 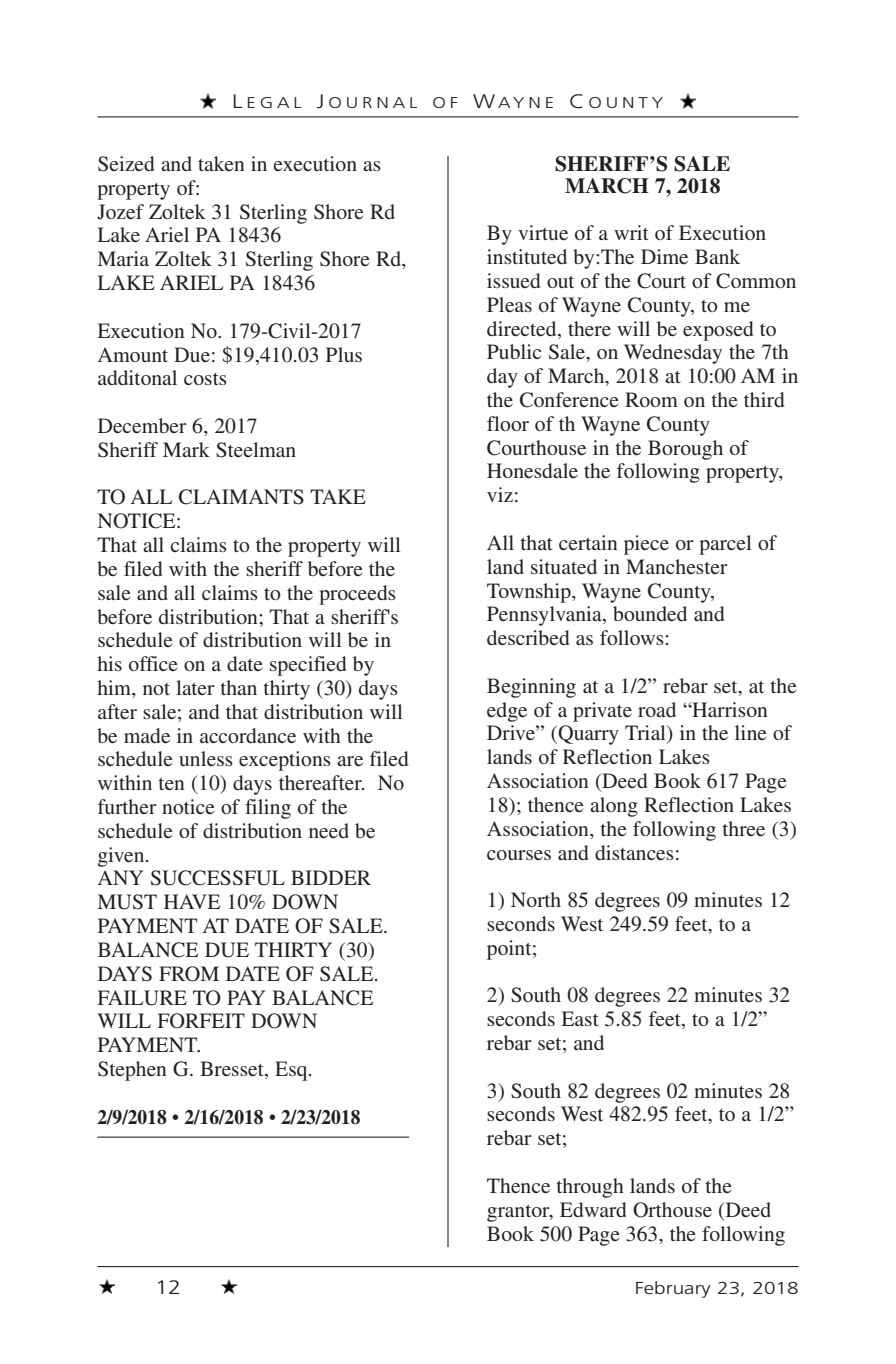 I want to click on Stephen, so click(x=132, y=1071).
